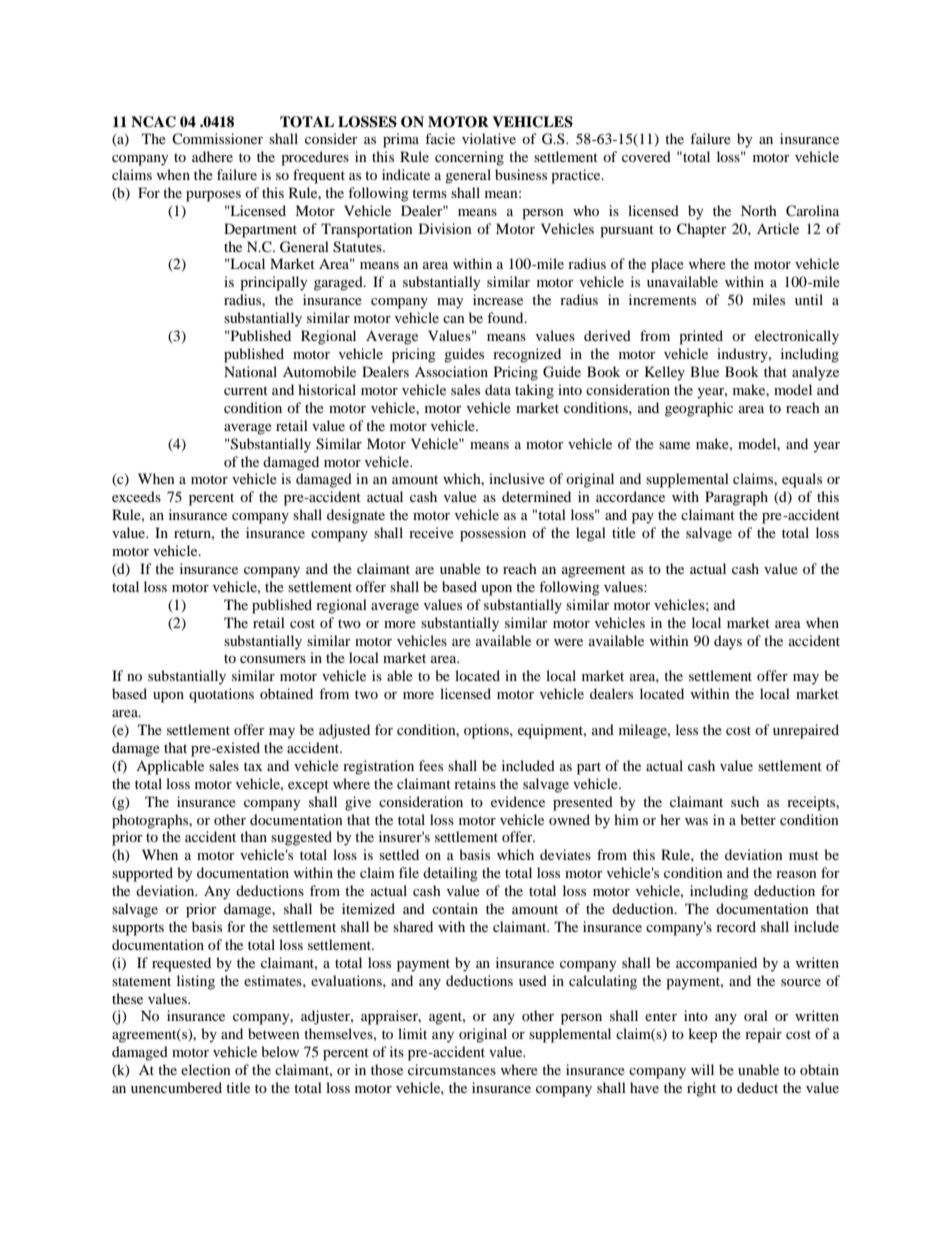 The height and width of the screenshot is (1233, 952). Describe the element at coordinates (568, 642) in the screenshot. I see `were` at that location.
